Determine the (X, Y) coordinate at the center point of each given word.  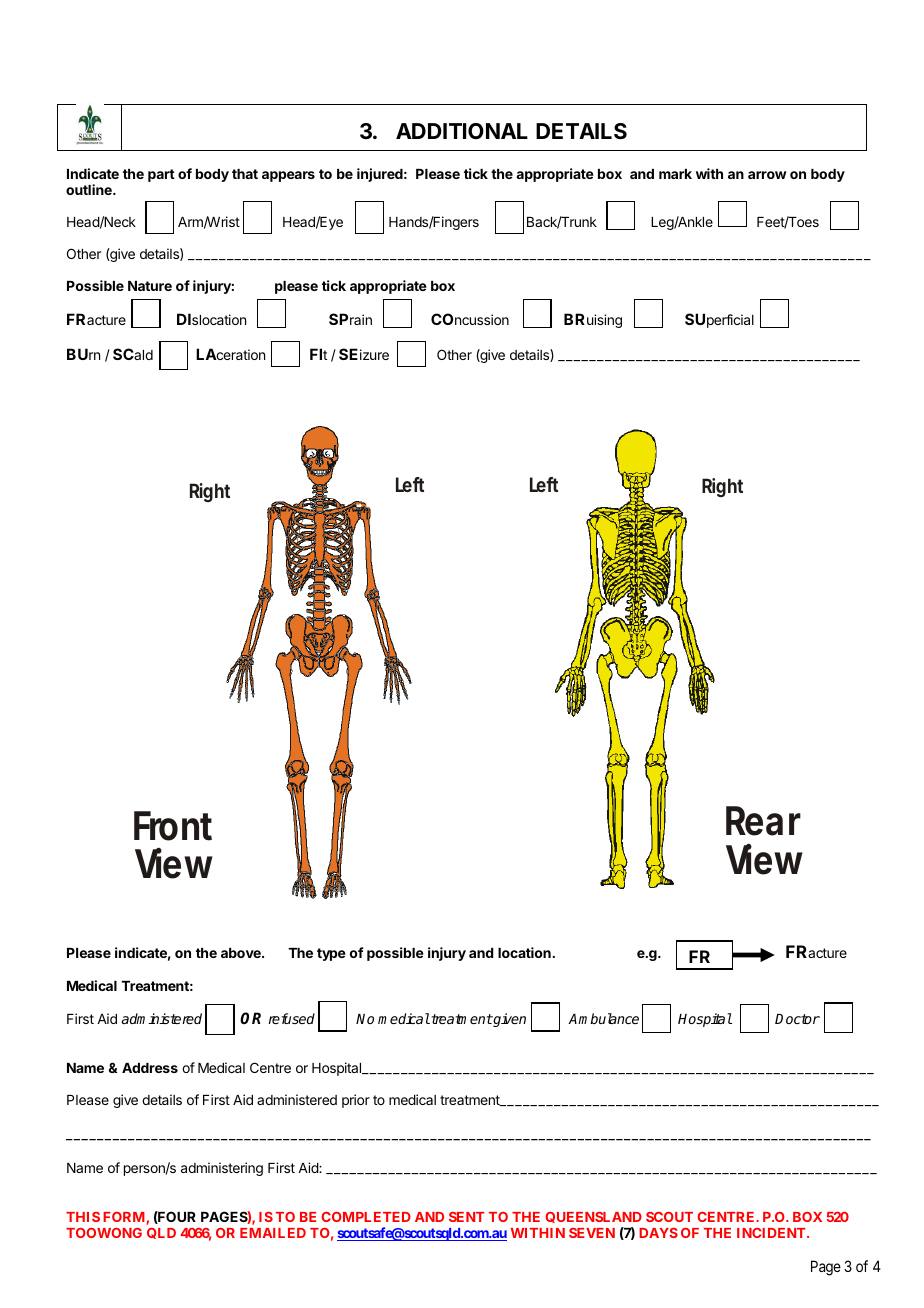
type (331, 954)
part (161, 175)
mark (675, 174)
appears (288, 176)
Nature (150, 286)
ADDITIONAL (462, 131)
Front (173, 826)
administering (222, 1169)
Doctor (797, 1019)
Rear (763, 821)
